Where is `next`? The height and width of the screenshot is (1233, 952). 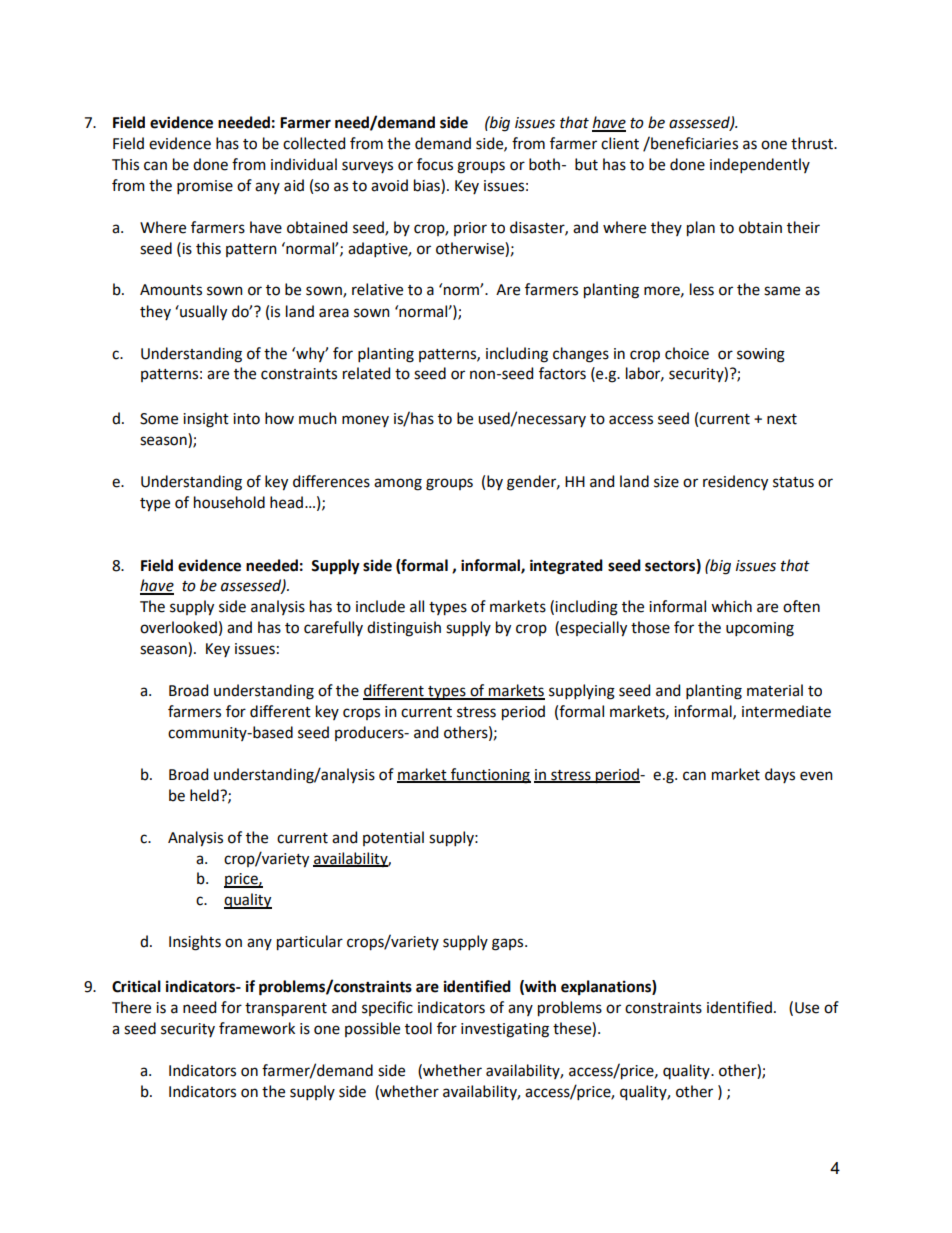 next is located at coordinates (782, 419).
